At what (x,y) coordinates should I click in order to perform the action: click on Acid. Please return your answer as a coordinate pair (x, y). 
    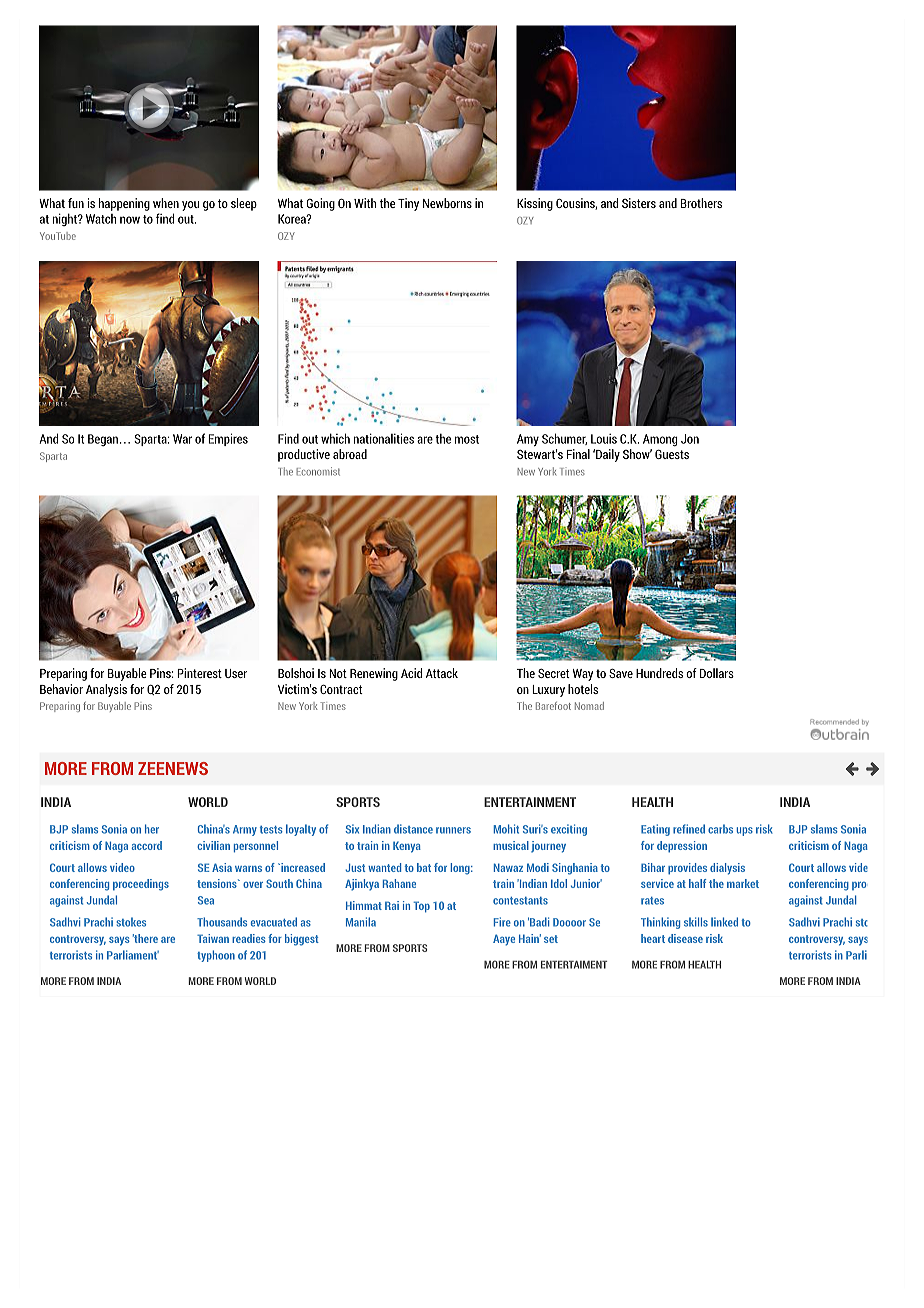
    Looking at the image, I should click on (411, 673).
